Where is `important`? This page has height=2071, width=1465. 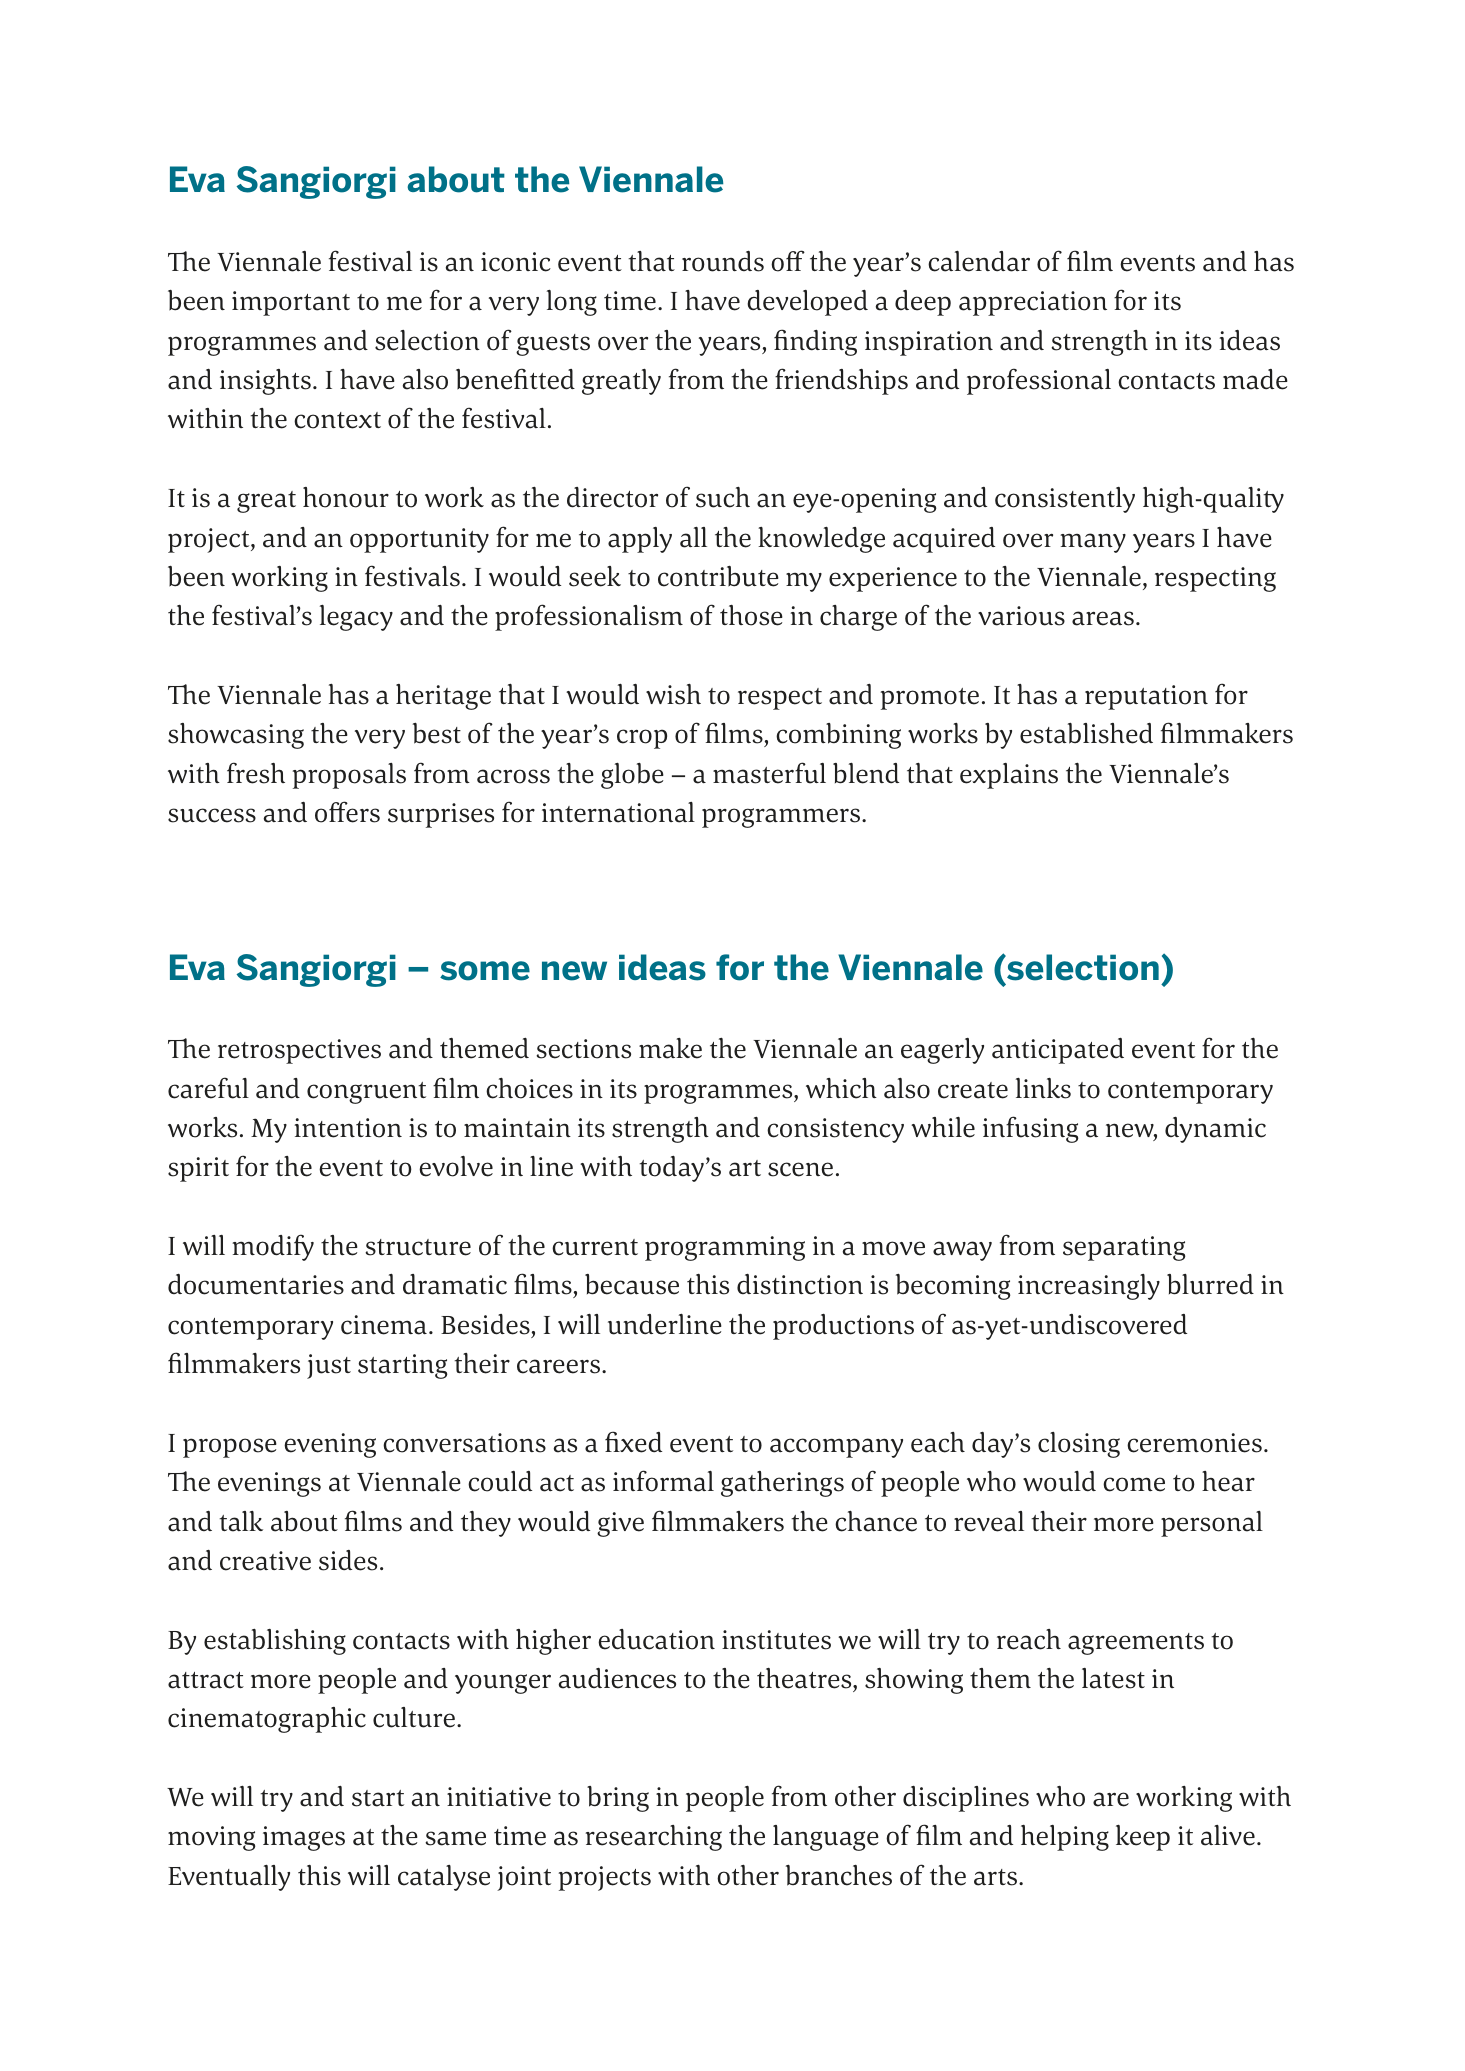
important is located at coordinates (291, 303).
